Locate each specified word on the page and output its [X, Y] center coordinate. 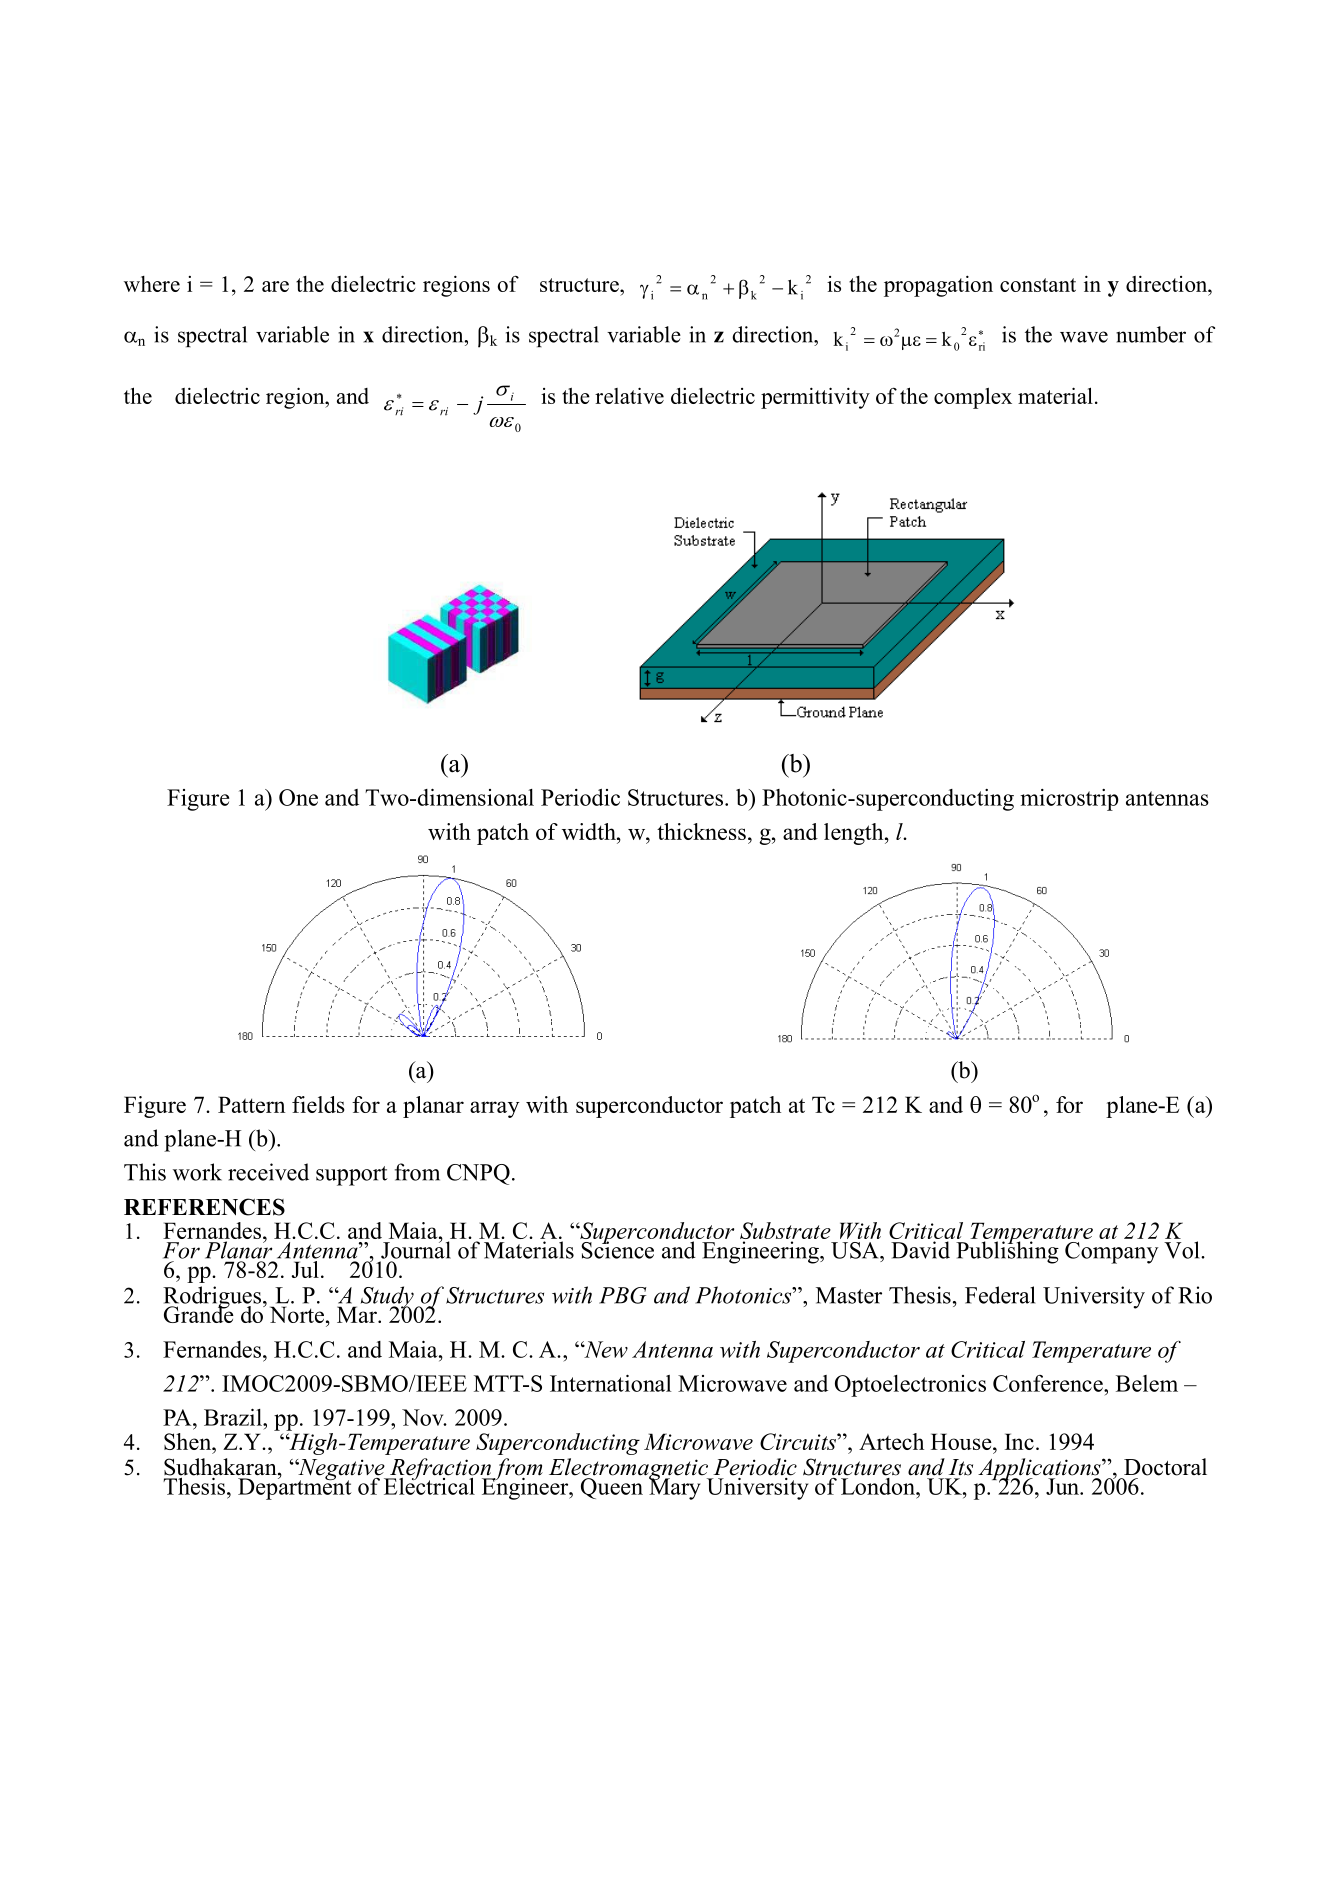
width [590, 831]
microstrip [1069, 800]
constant [1038, 285]
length [855, 834]
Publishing [1007, 1251]
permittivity [815, 398]
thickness [701, 831]
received [268, 1172]
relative [629, 395]
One [298, 797]
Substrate [785, 1230]
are [275, 286]
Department [295, 1488]
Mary [674, 1488]
